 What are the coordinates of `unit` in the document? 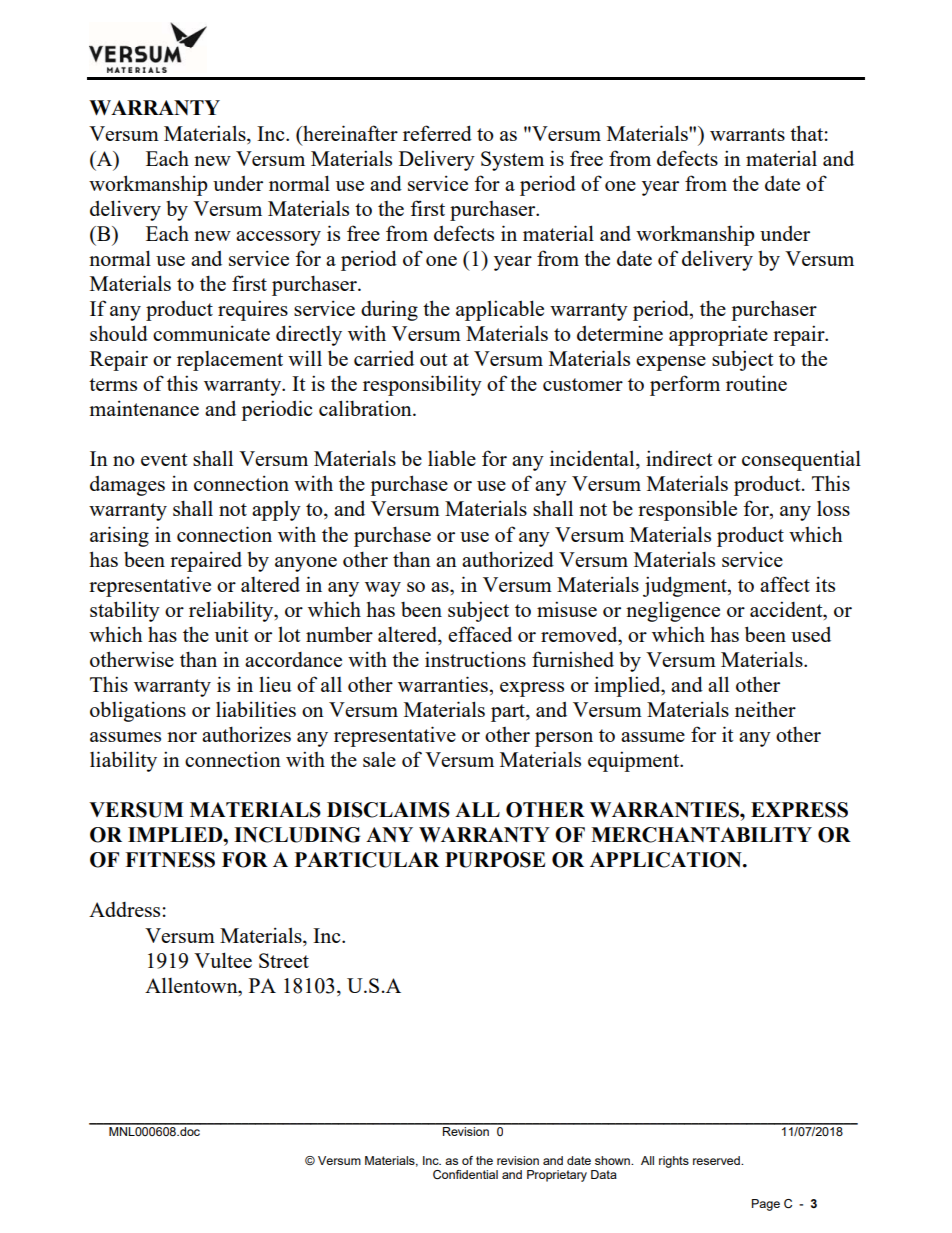 It's located at (232, 634).
